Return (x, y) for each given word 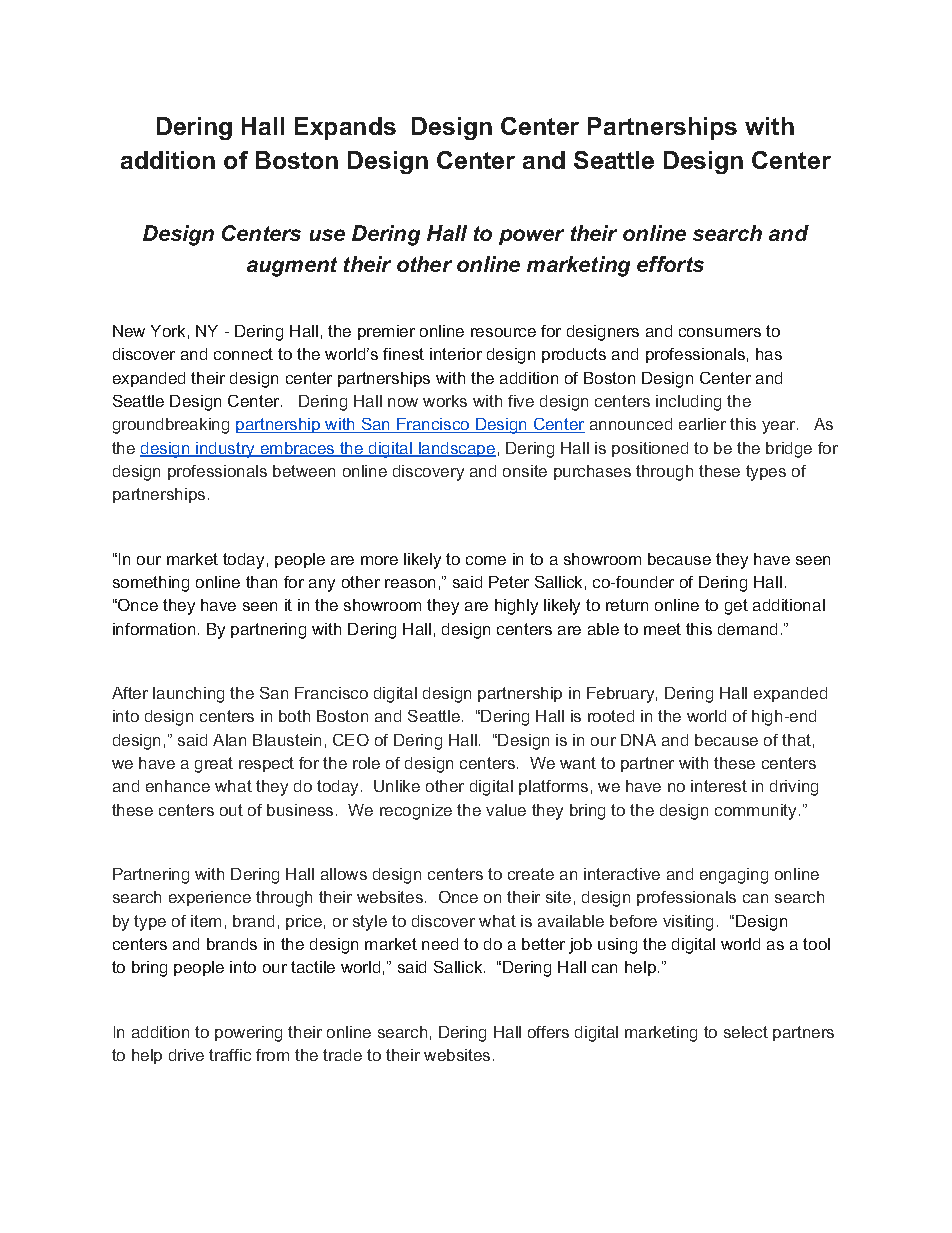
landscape (456, 449)
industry (226, 450)
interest (719, 786)
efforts (670, 264)
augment (292, 267)
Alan (229, 740)
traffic (230, 1055)
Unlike (397, 786)
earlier (702, 424)
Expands (345, 128)
